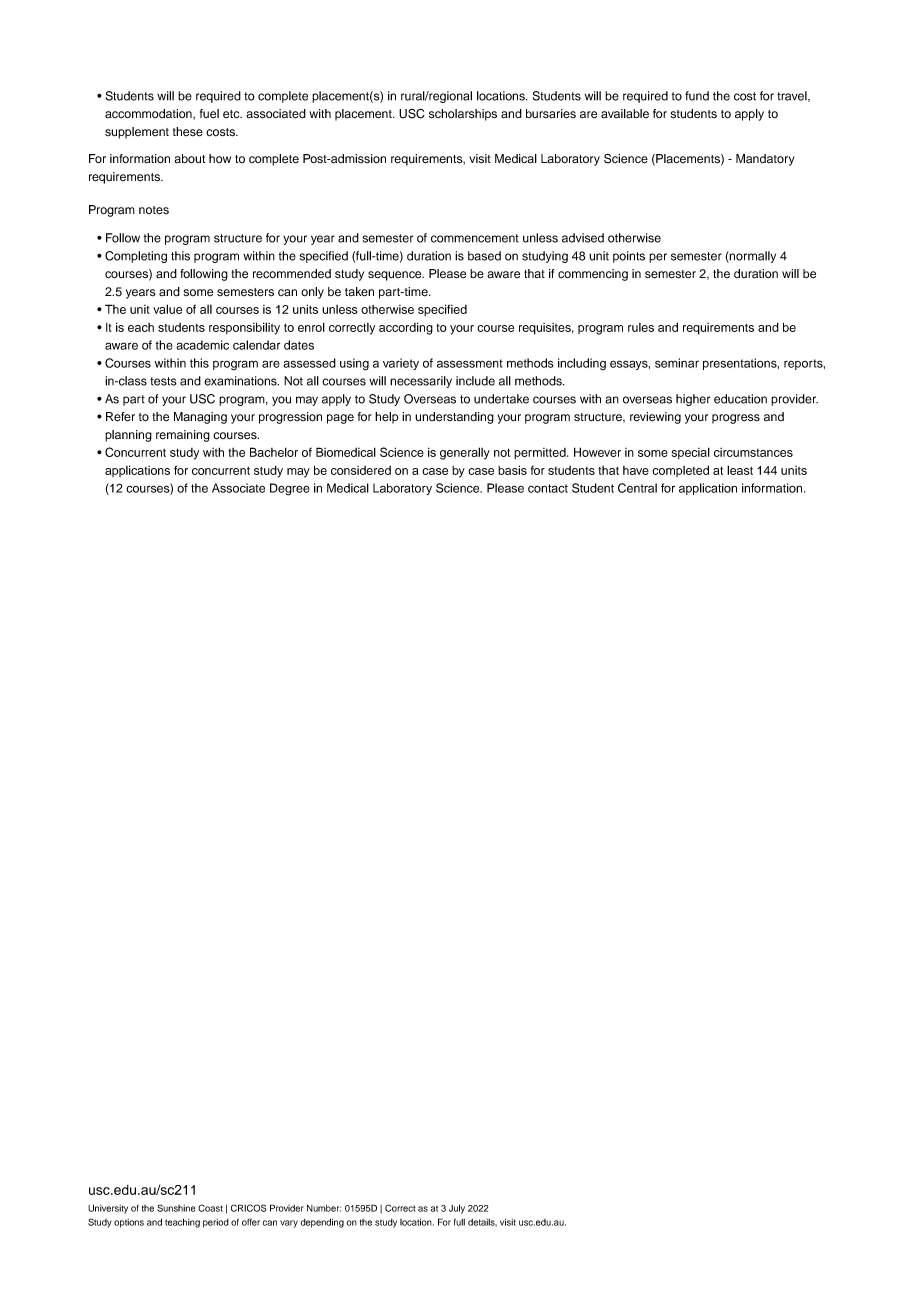  Describe the element at coordinates (176, 1208) in the page. I see `Sunshine` at that location.
